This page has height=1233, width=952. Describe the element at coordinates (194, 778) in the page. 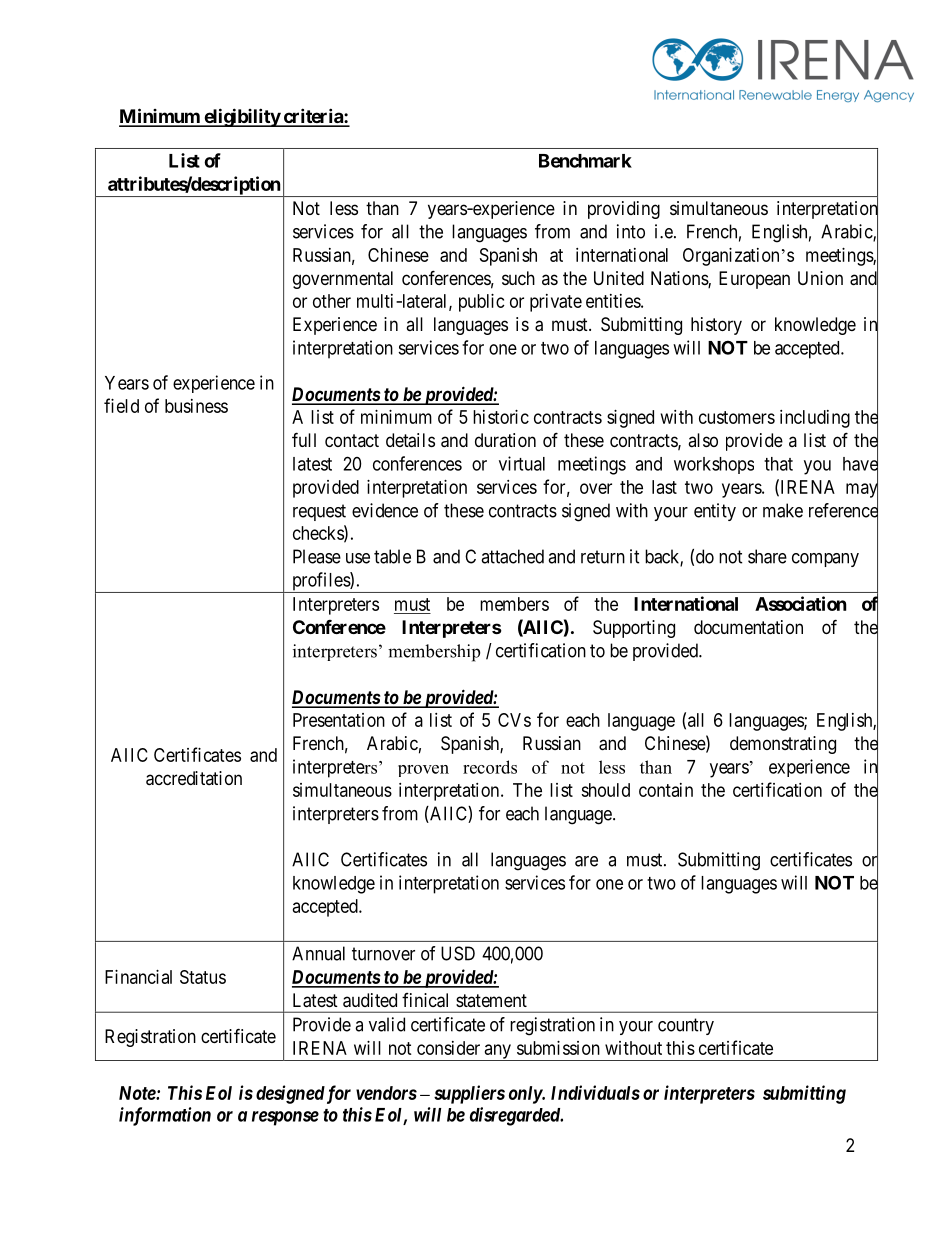

I see `accreditation` at that location.
